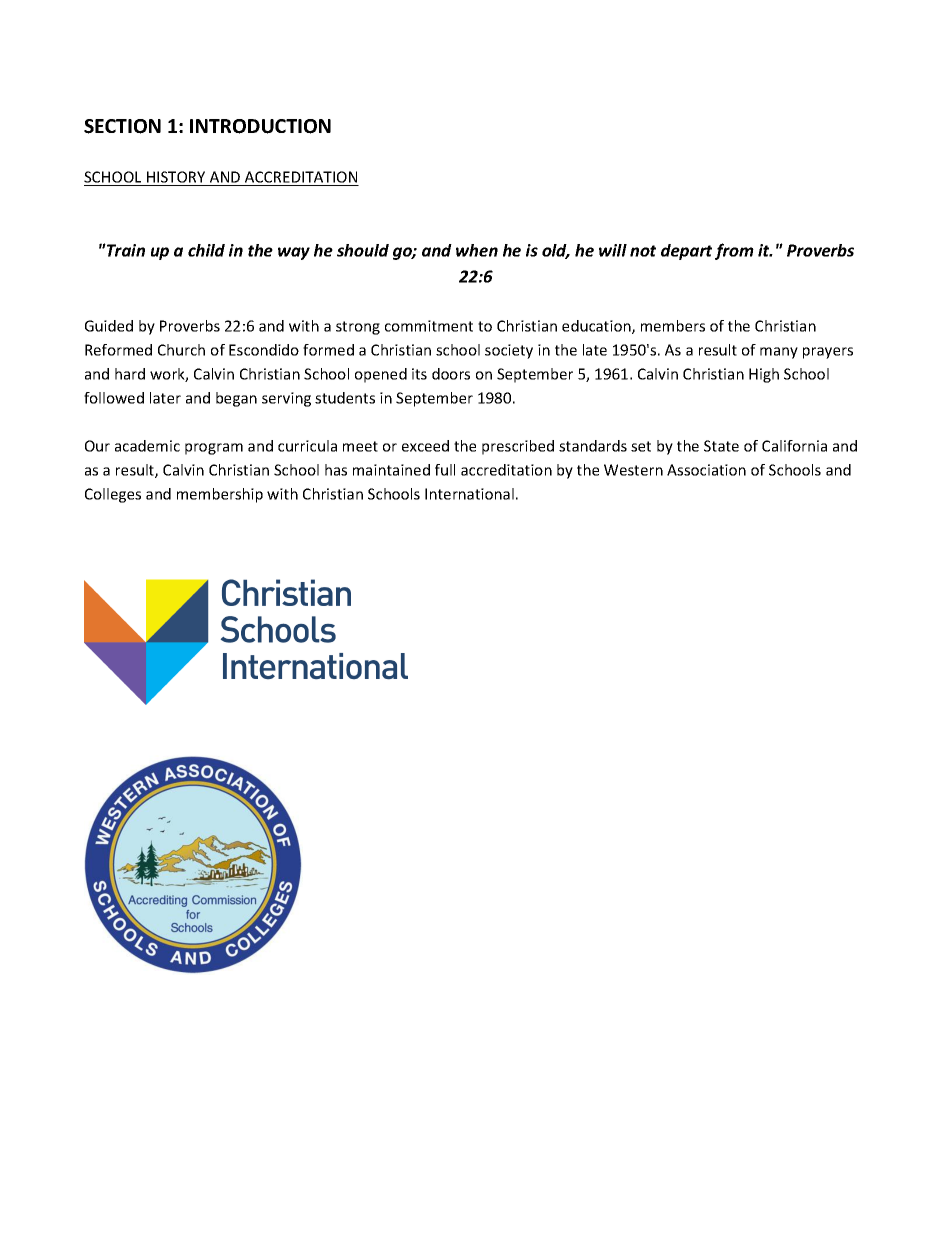 The height and width of the page is (1233, 952). I want to click on International, so click(469, 494).
